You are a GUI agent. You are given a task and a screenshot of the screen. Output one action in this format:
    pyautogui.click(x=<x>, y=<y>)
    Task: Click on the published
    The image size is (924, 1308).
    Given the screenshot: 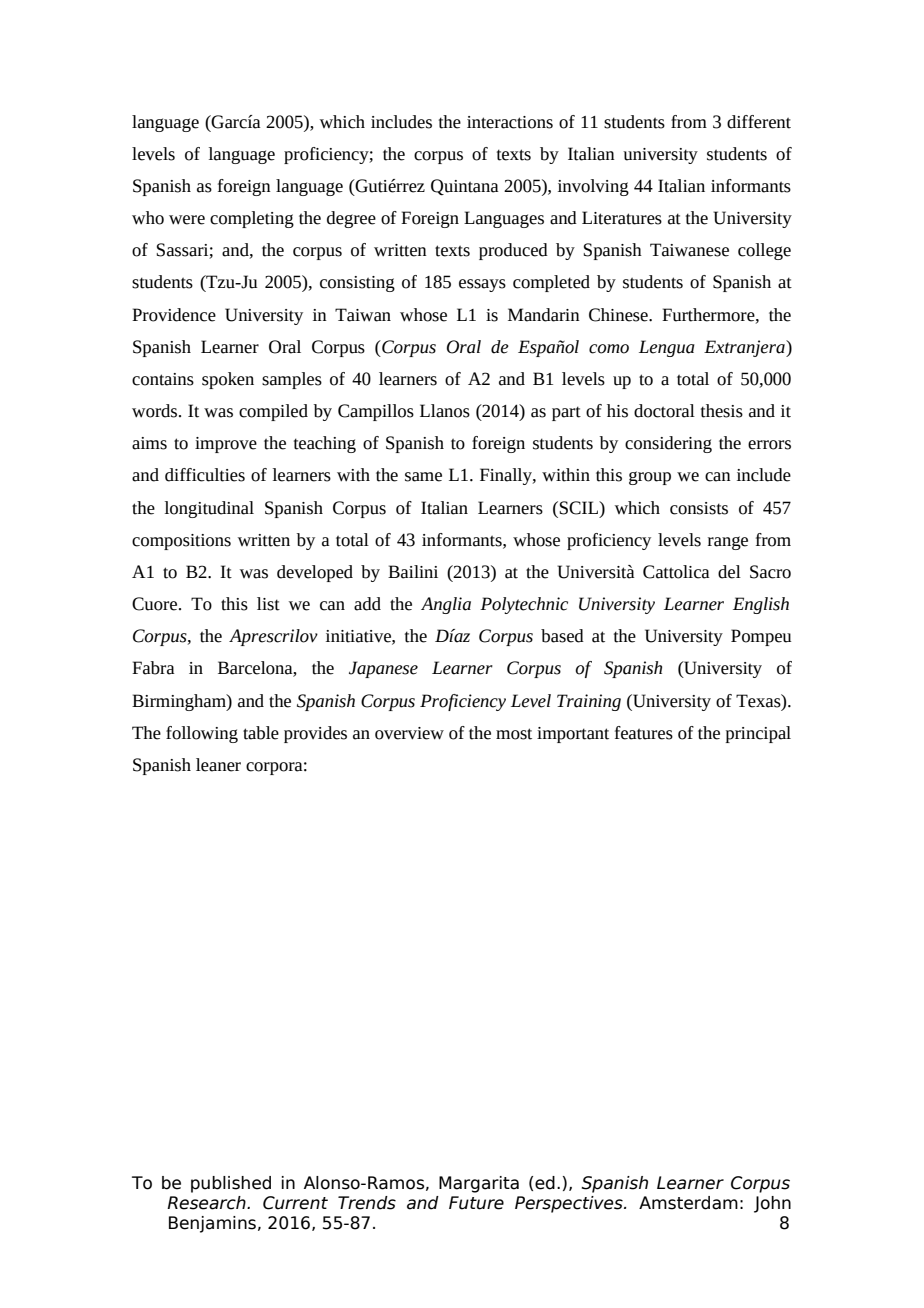 What is the action you would take?
    pyautogui.click(x=231, y=1184)
